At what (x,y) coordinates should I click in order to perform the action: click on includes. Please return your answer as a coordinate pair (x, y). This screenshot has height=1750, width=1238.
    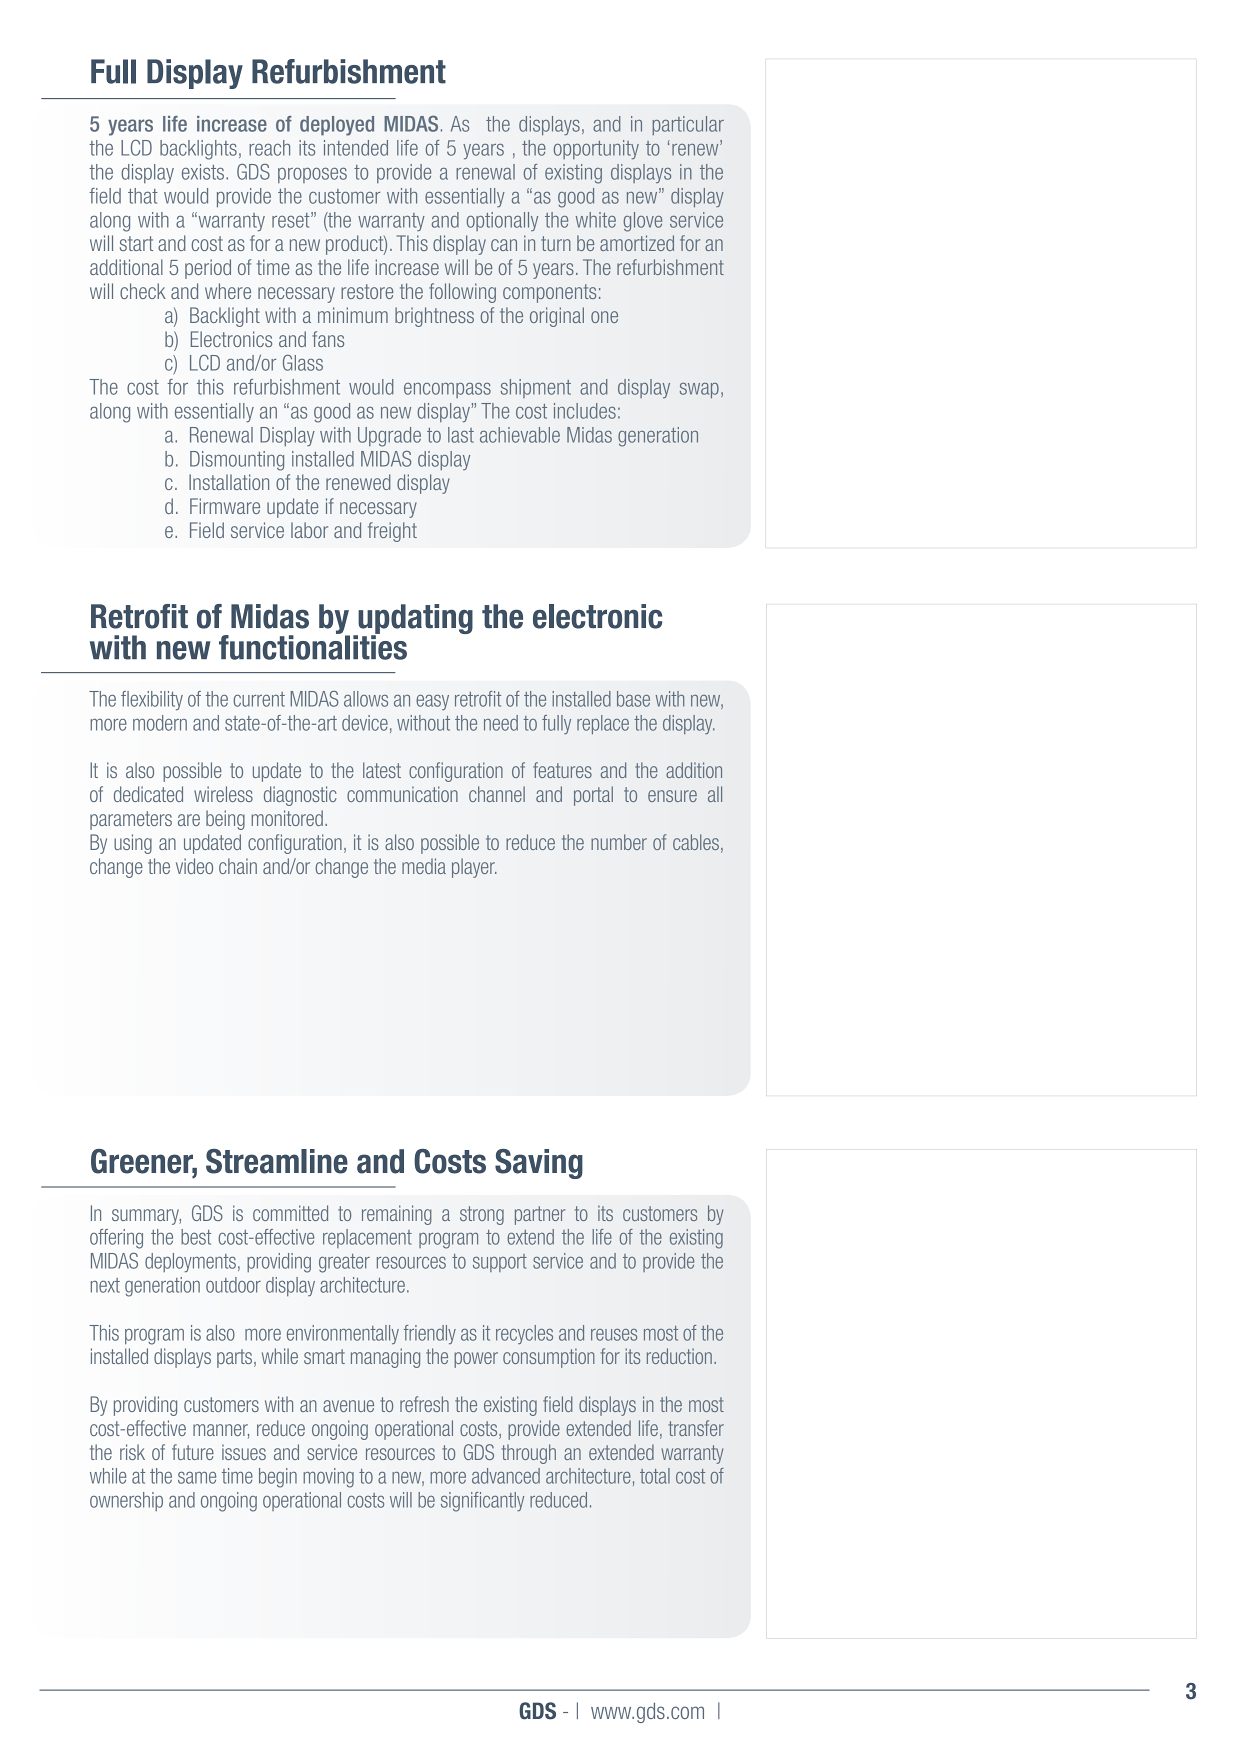
    Looking at the image, I should click on (585, 411).
